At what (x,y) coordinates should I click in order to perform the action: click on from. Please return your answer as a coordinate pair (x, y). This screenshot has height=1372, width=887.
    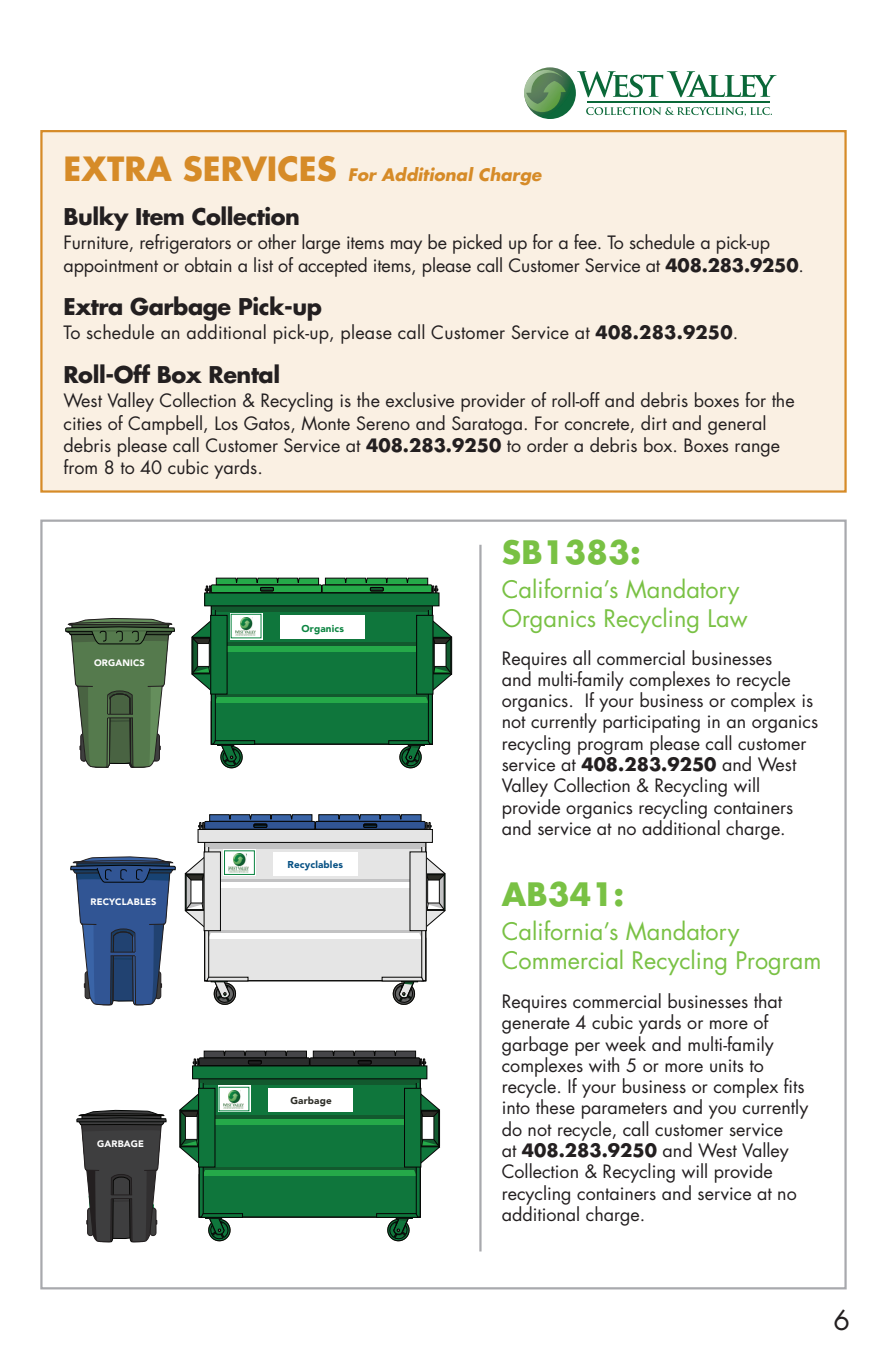
    Looking at the image, I should click on (80, 466).
